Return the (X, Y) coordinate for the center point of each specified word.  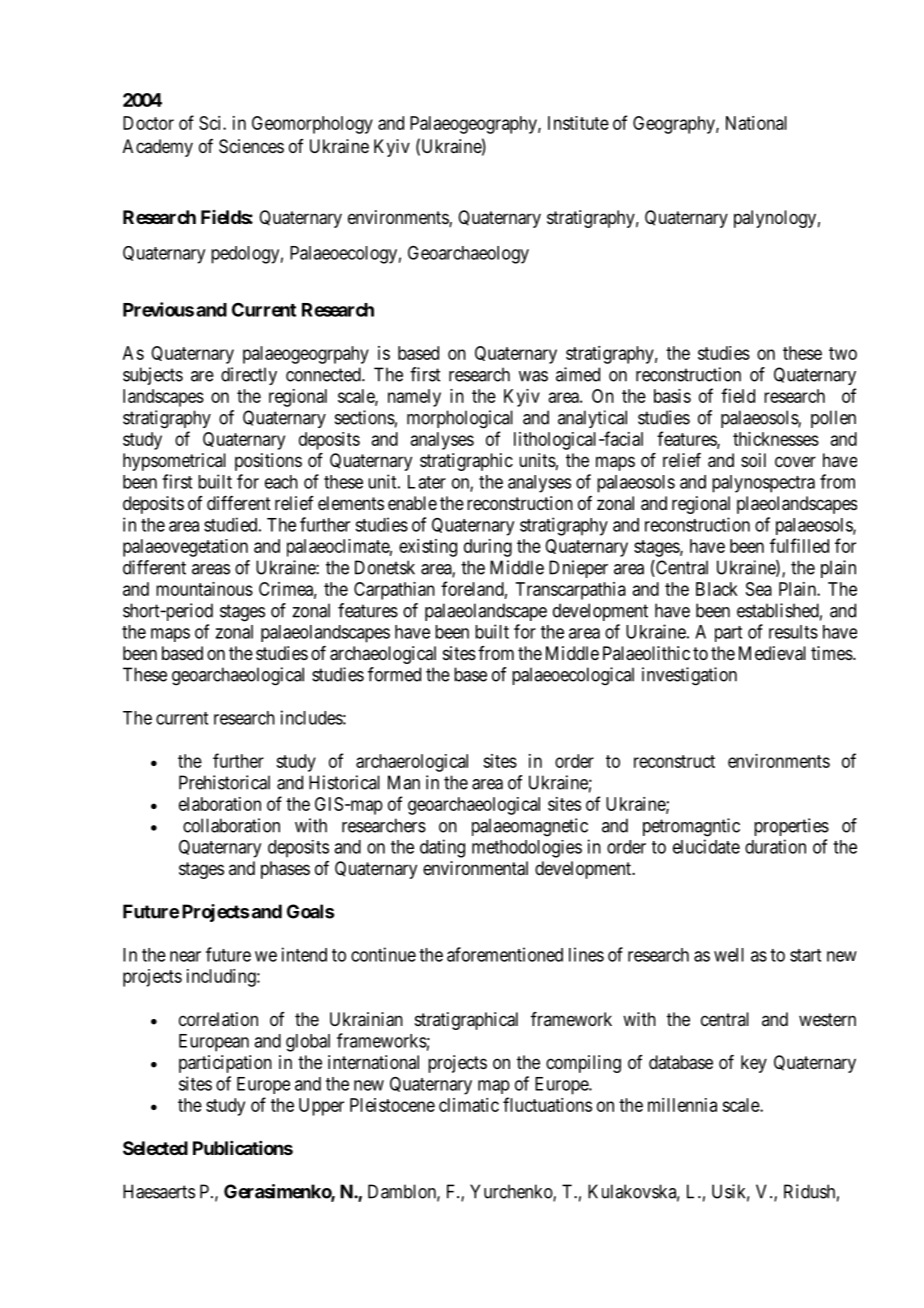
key (754, 1064)
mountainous (204, 589)
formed (394, 674)
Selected (155, 1148)
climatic (469, 1105)
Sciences (251, 146)
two (843, 353)
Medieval (772, 653)
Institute (578, 123)
